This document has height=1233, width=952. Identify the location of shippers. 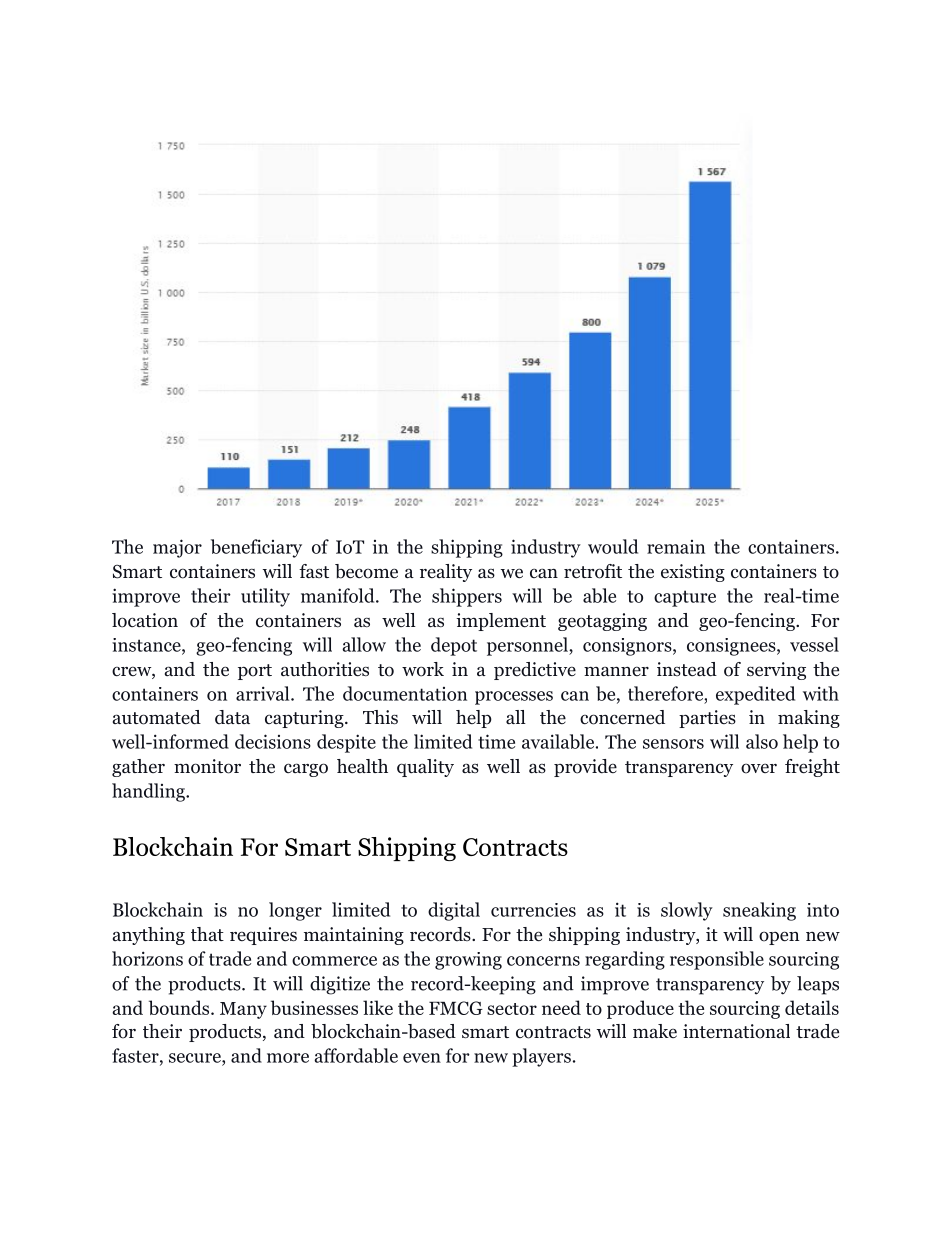
(467, 597).
